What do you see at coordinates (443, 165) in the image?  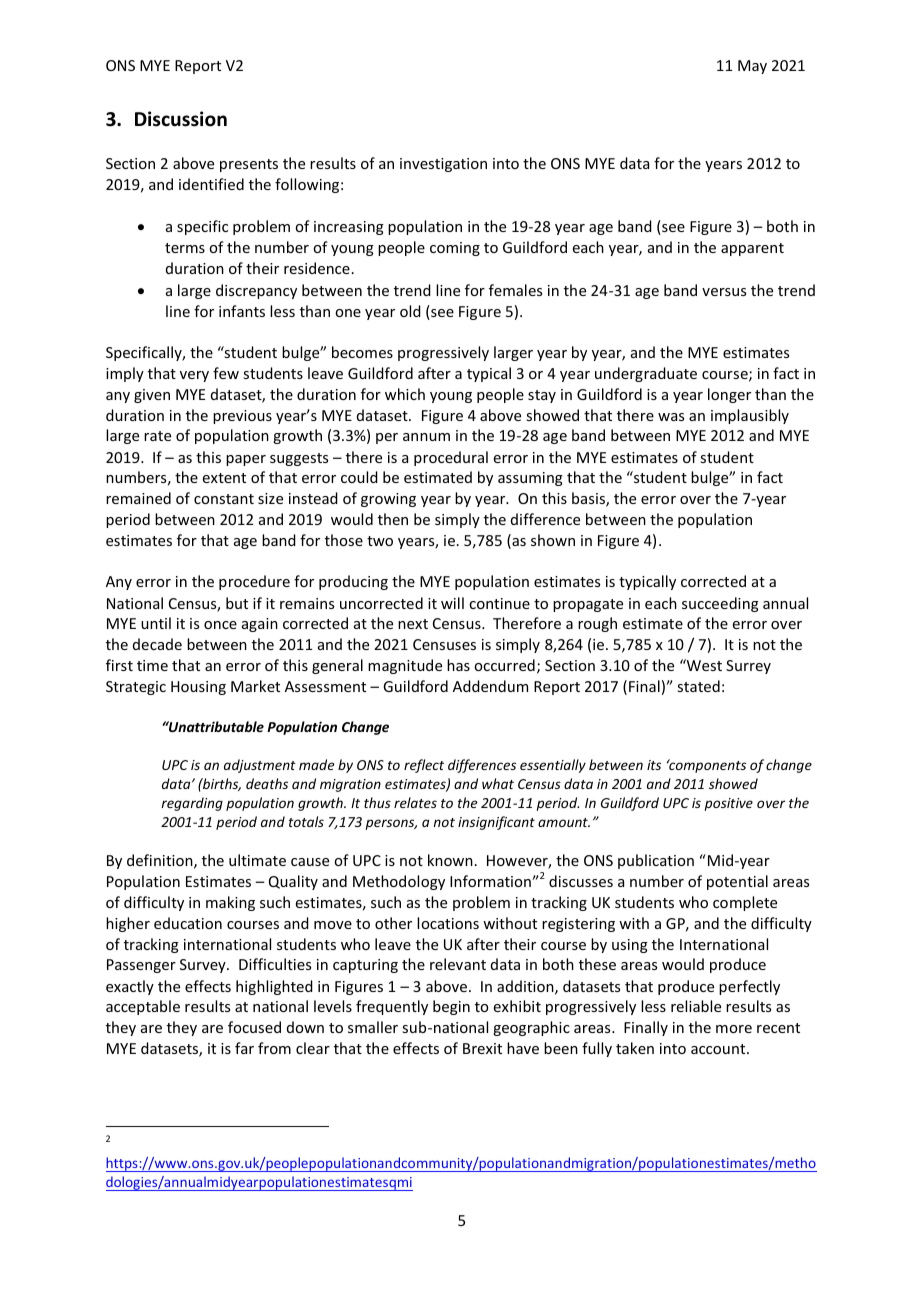 I see `investigation` at bounding box center [443, 165].
